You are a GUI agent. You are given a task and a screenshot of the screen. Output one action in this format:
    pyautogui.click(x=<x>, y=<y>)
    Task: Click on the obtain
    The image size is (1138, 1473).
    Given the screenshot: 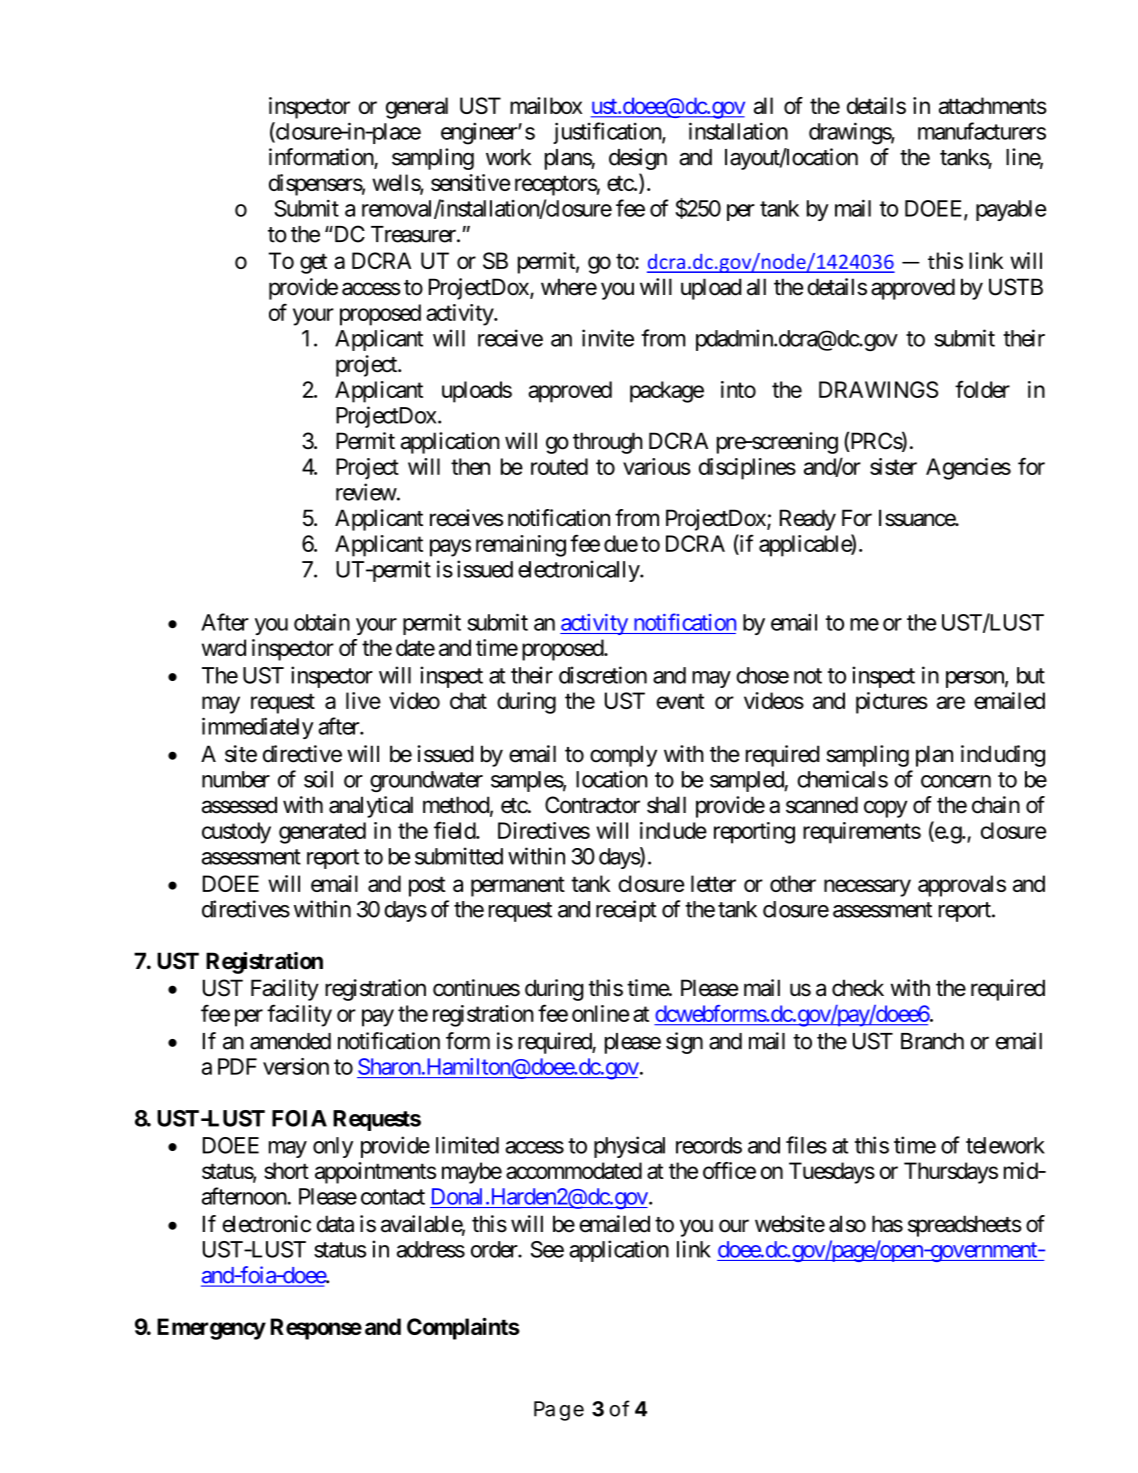 What is the action you would take?
    pyautogui.click(x=322, y=622)
